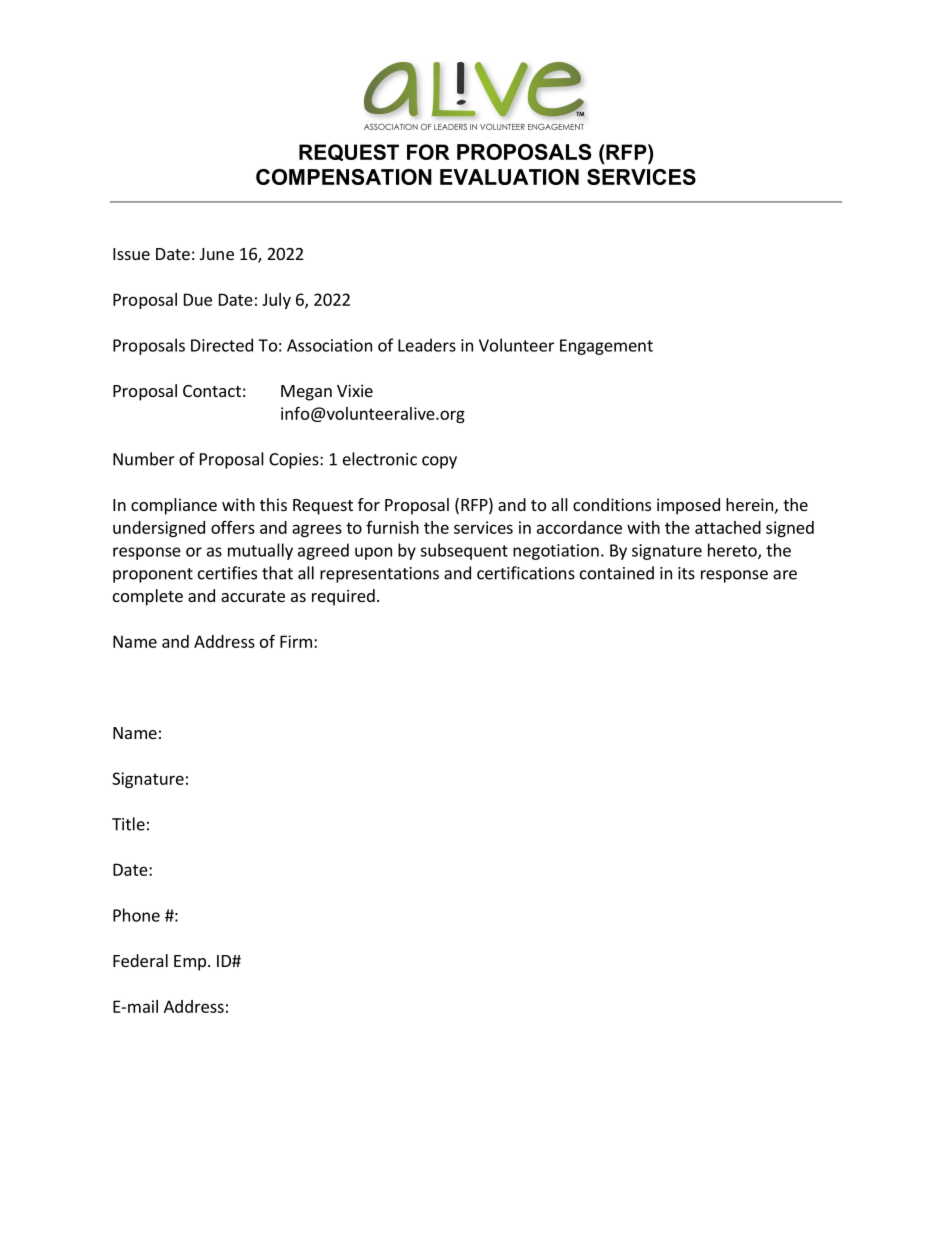  Describe the element at coordinates (509, 177) in the screenshot. I see `EVALUATION` at that location.
